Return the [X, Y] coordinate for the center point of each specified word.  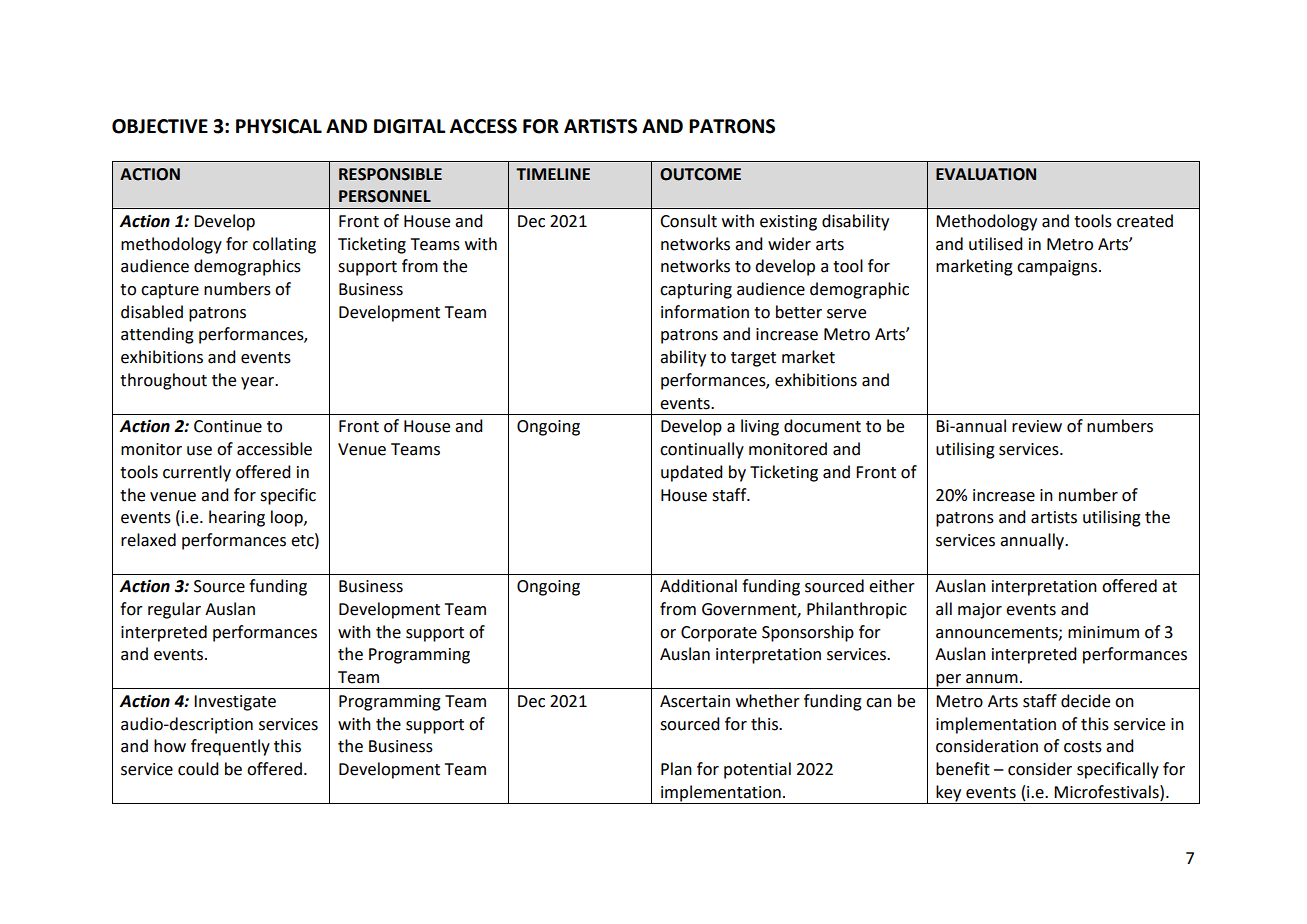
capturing [696, 291]
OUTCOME [700, 174]
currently [197, 473]
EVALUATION [986, 174]
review [1037, 426]
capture [170, 291]
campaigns [1057, 268]
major [980, 611]
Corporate [719, 634]
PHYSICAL [279, 126]
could [198, 769]
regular [174, 610]
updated [692, 473]
